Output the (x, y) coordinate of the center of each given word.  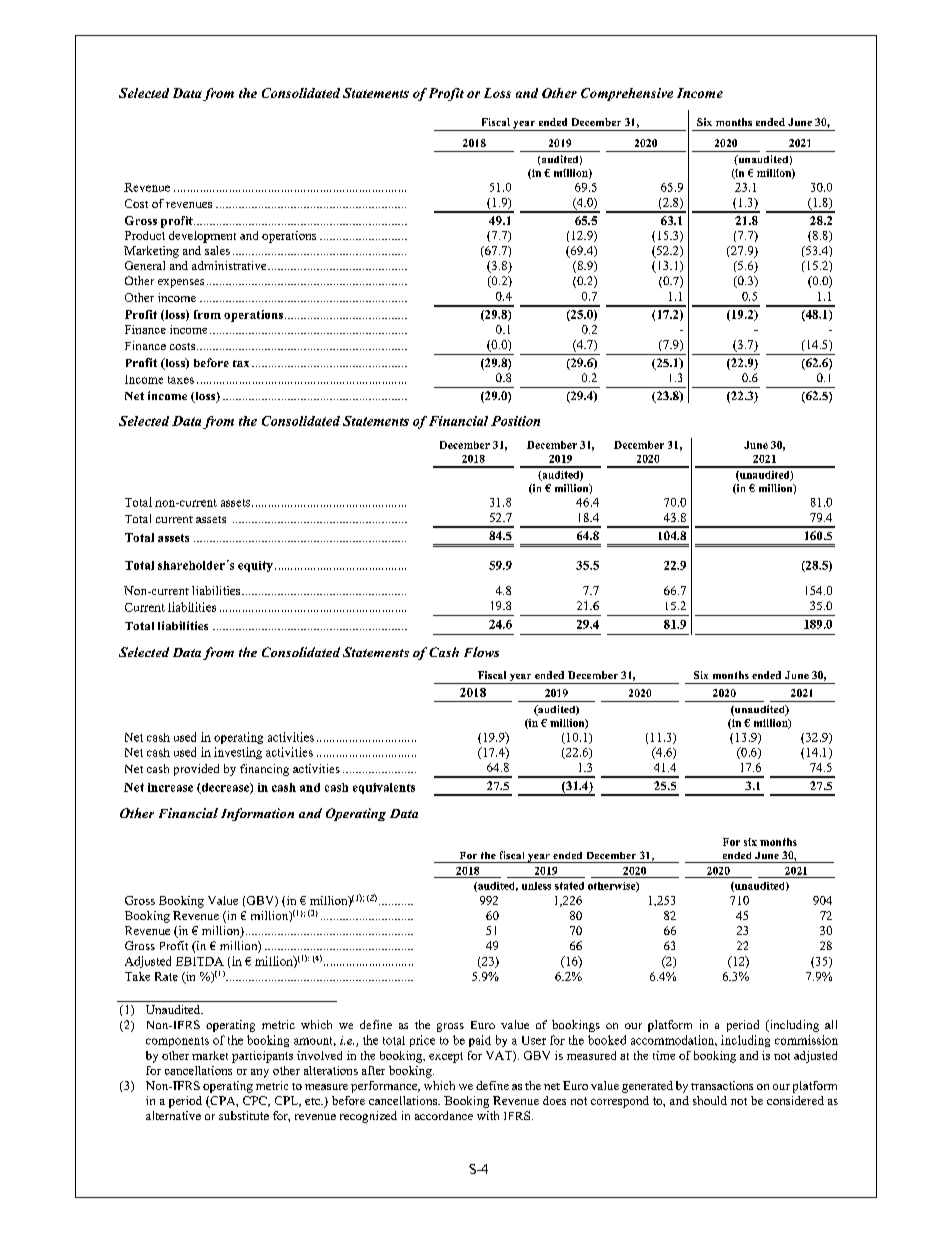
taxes (181, 380)
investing (238, 753)
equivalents (384, 788)
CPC (256, 1101)
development (202, 237)
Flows (481, 652)
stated (569, 886)
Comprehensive (627, 94)
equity (255, 566)
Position (515, 421)
